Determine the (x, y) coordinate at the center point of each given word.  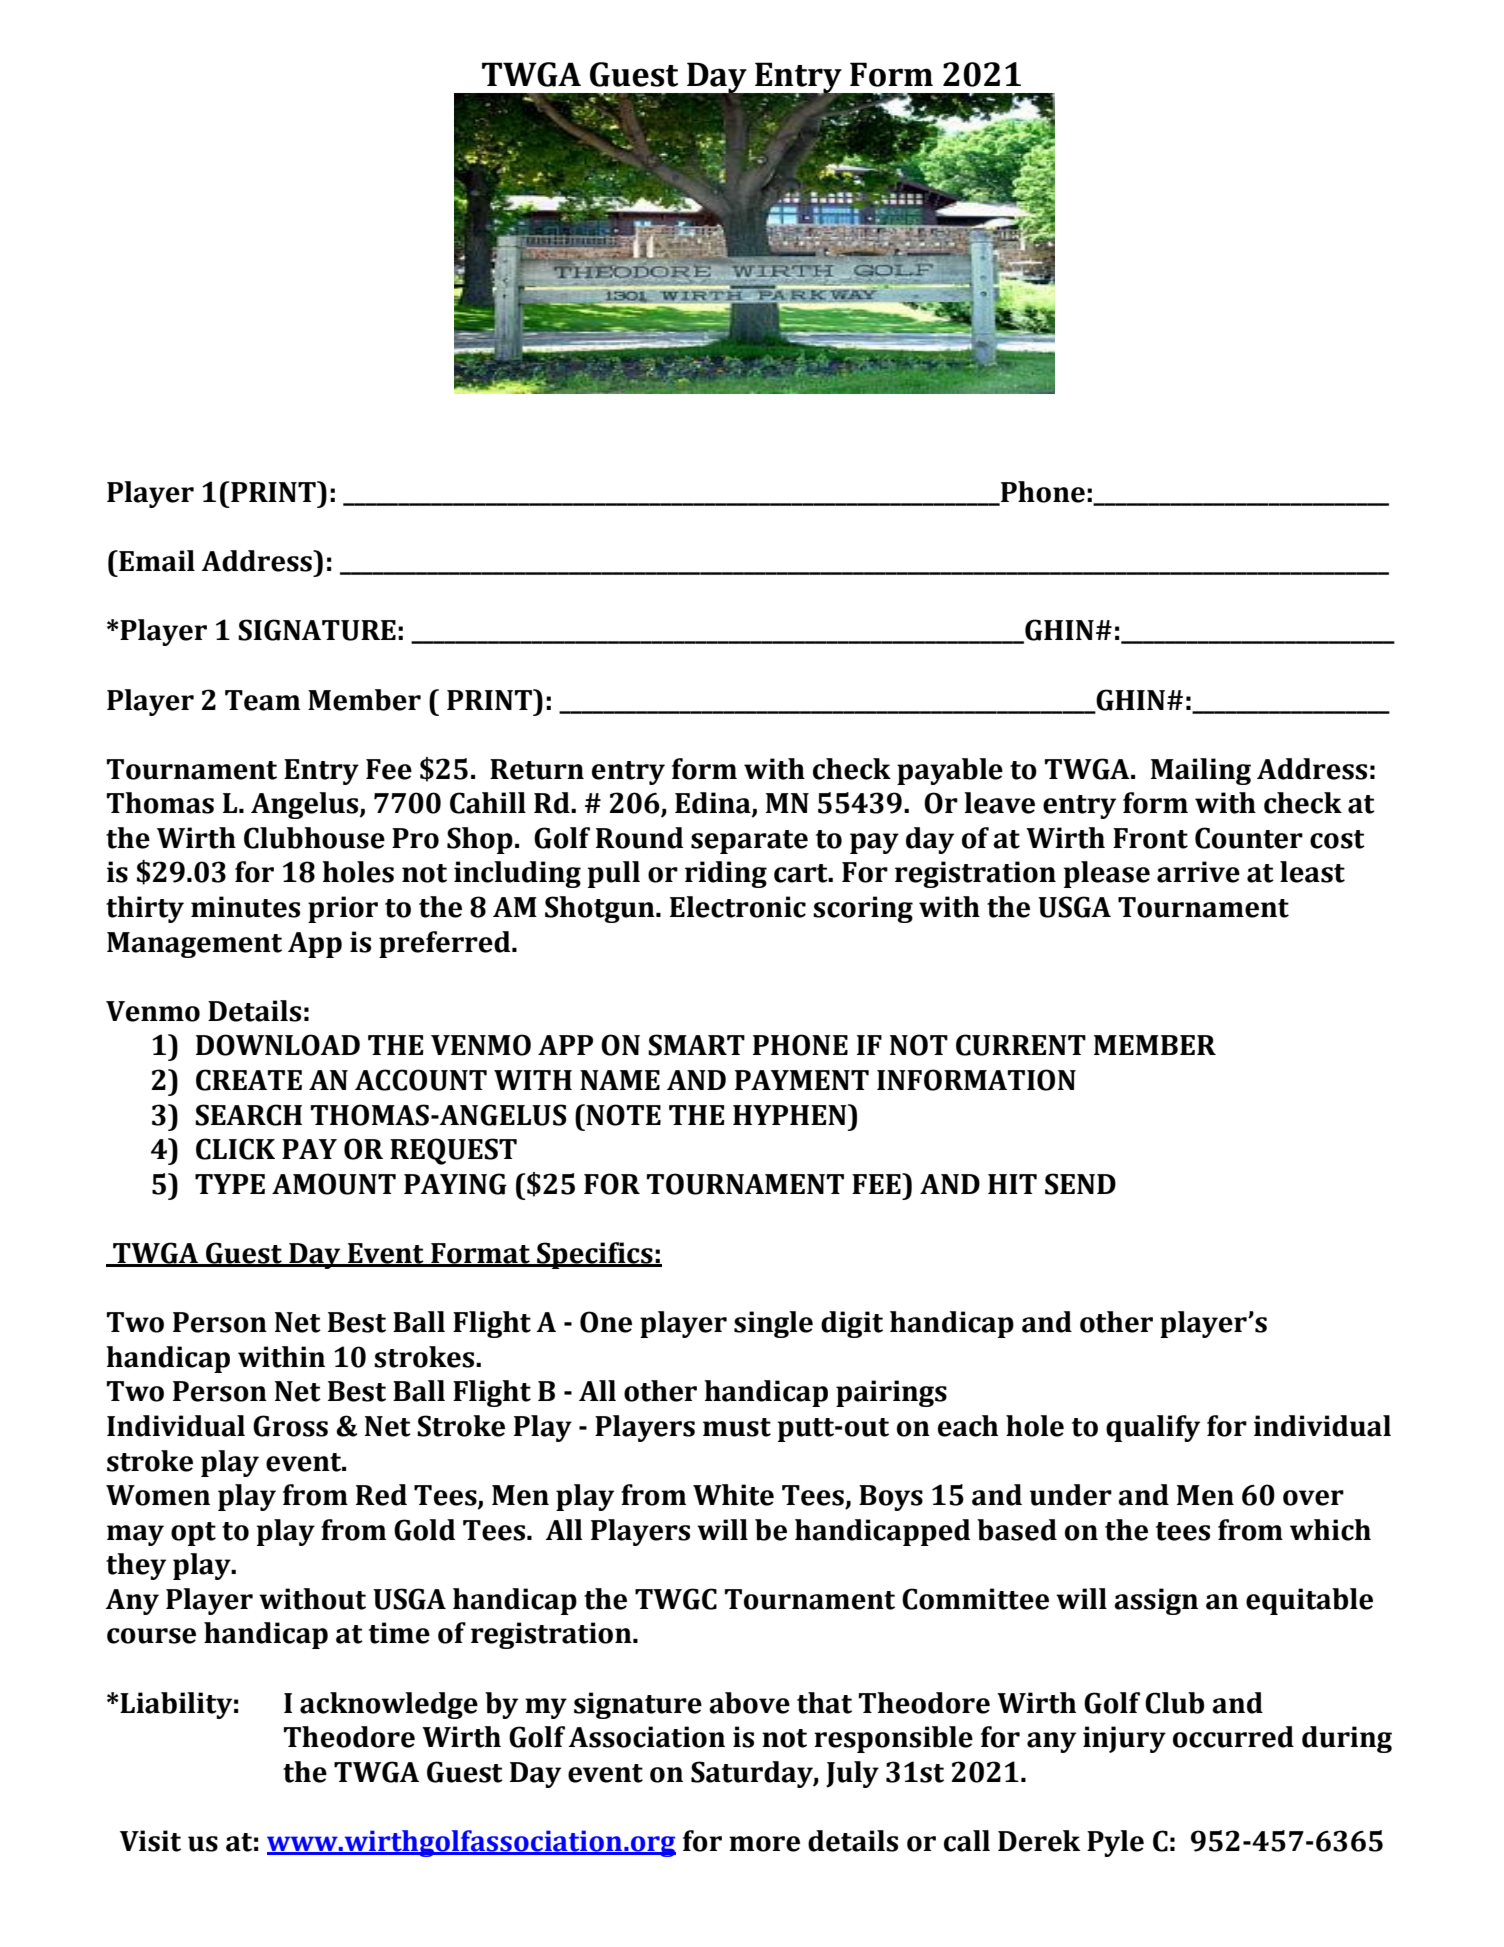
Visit (150, 1841)
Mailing (1201, 771)
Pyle (1115, 1843)
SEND (1080, 1184)
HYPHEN (791, 1114)
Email (156, 561)
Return (537, 769)
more (764, 1844)
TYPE (230, 1184)
